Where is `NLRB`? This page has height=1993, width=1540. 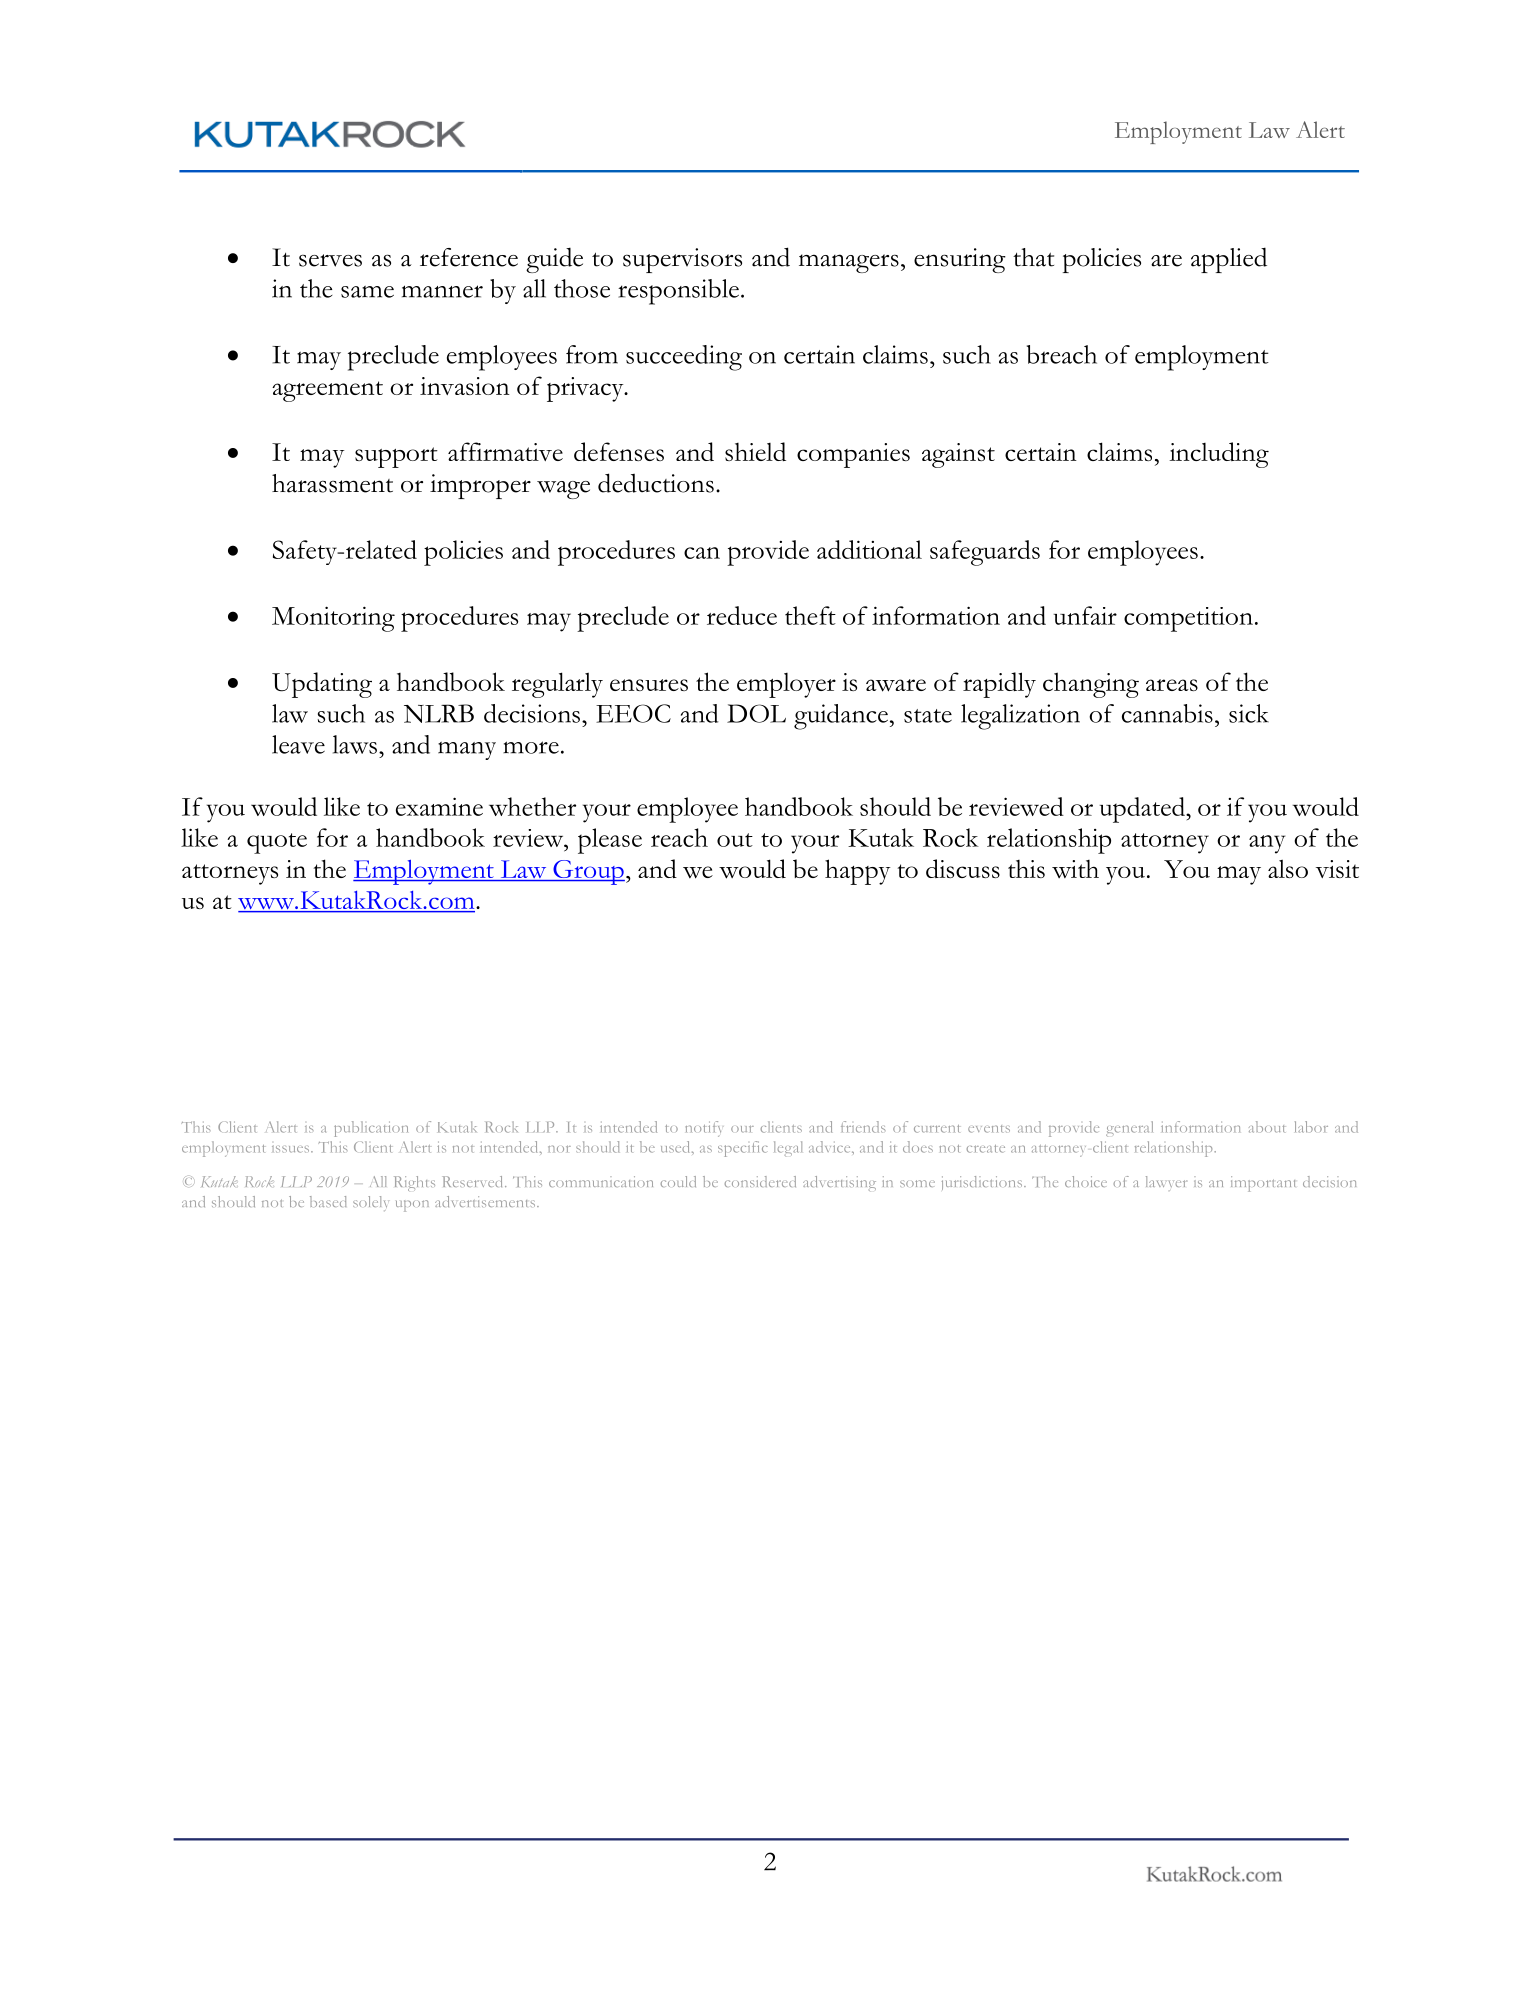 NLRB is located at coordinates (439, 713).
